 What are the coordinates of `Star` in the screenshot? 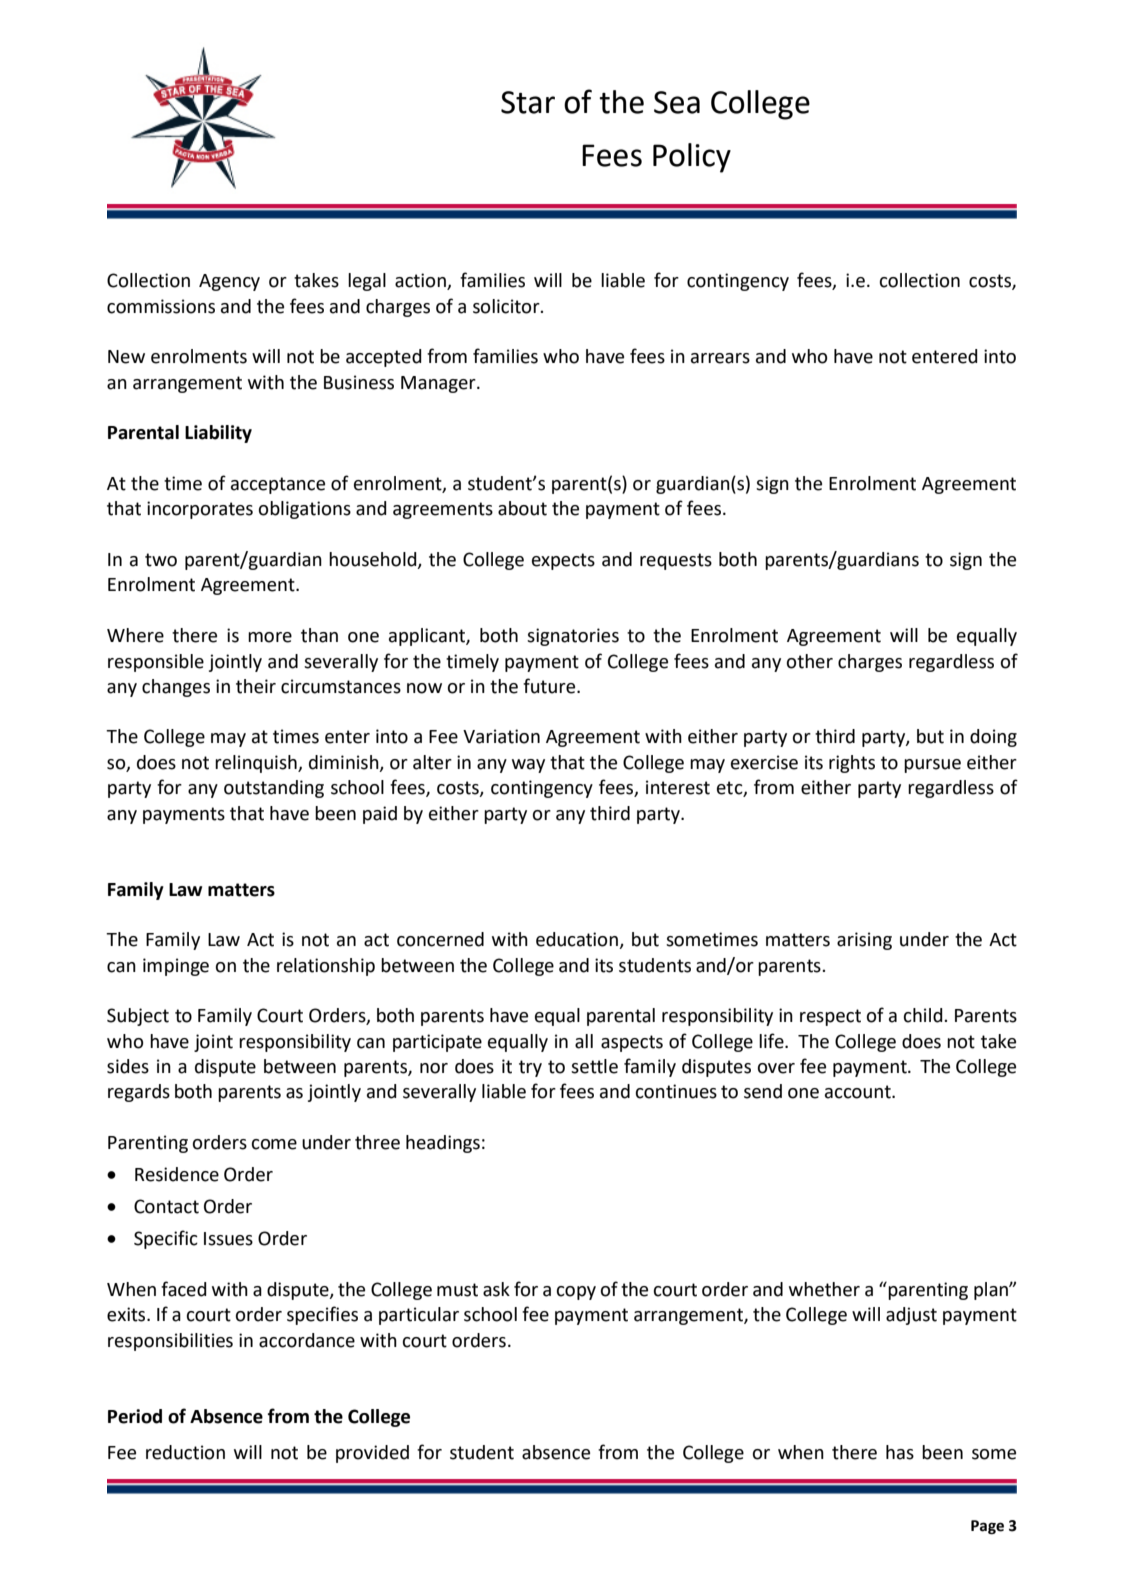 It's located at (528, 102).
